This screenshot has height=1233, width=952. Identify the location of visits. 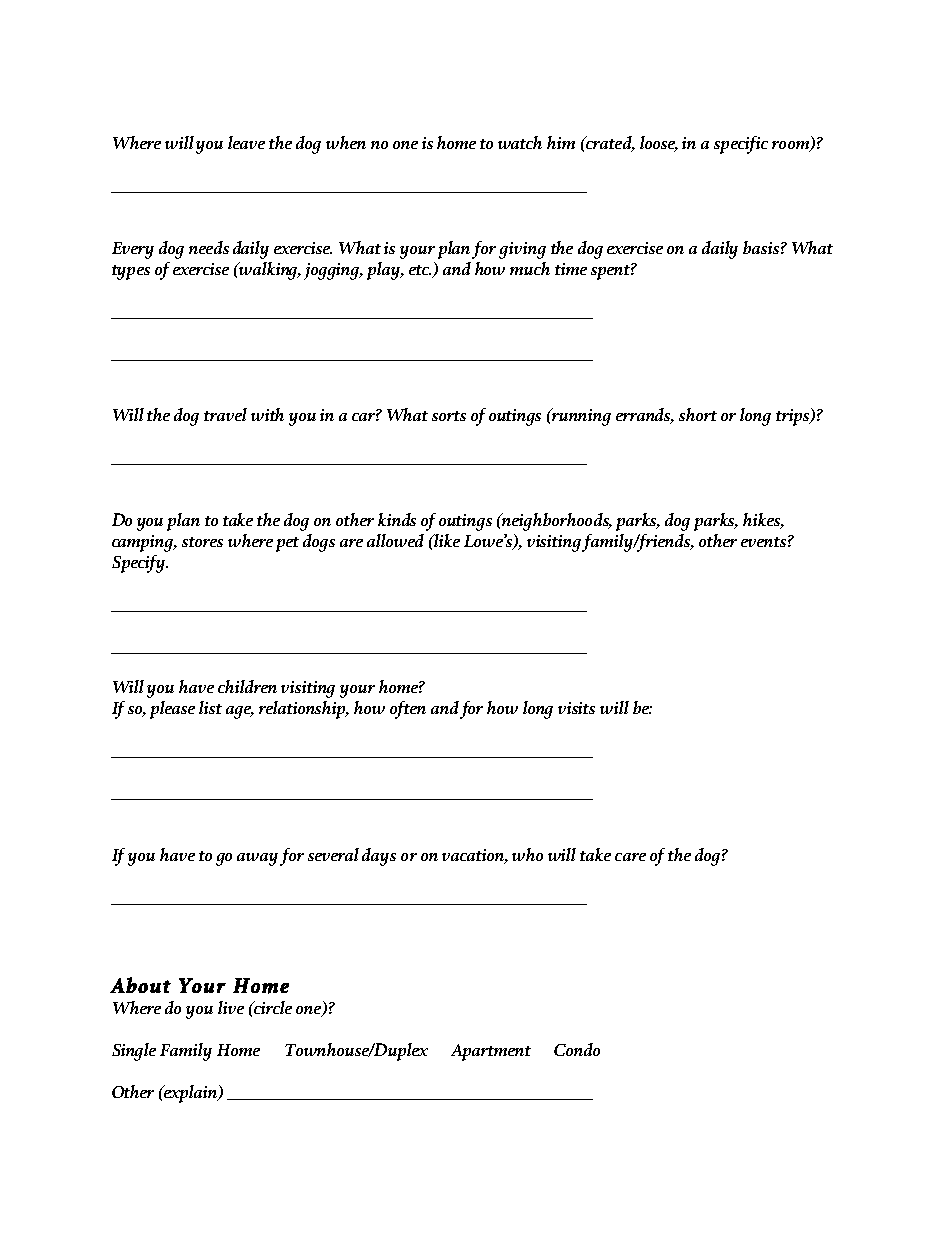
(576, 708).
